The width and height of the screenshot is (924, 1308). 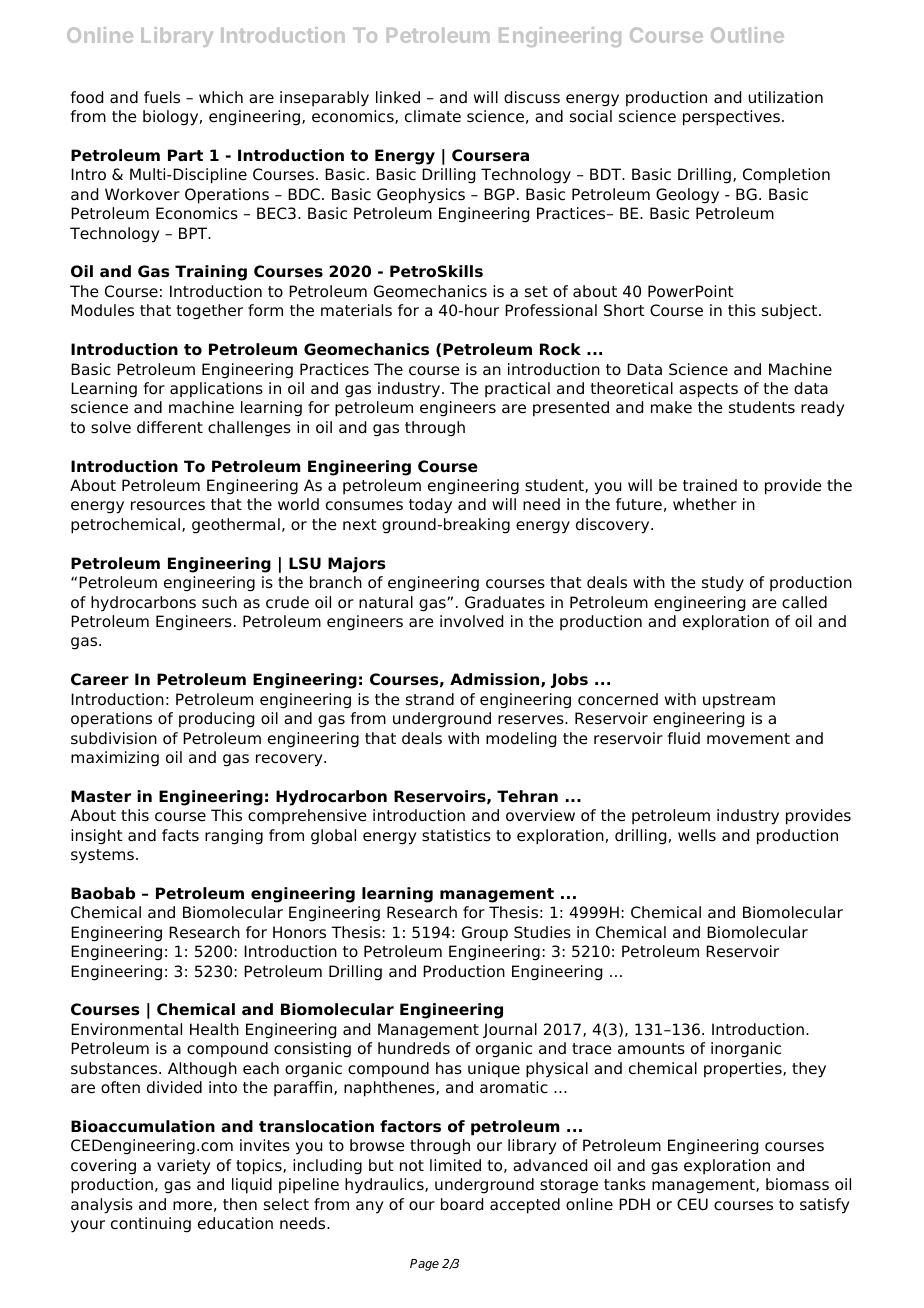 I want to click on different, so click(x=170, y=427).
